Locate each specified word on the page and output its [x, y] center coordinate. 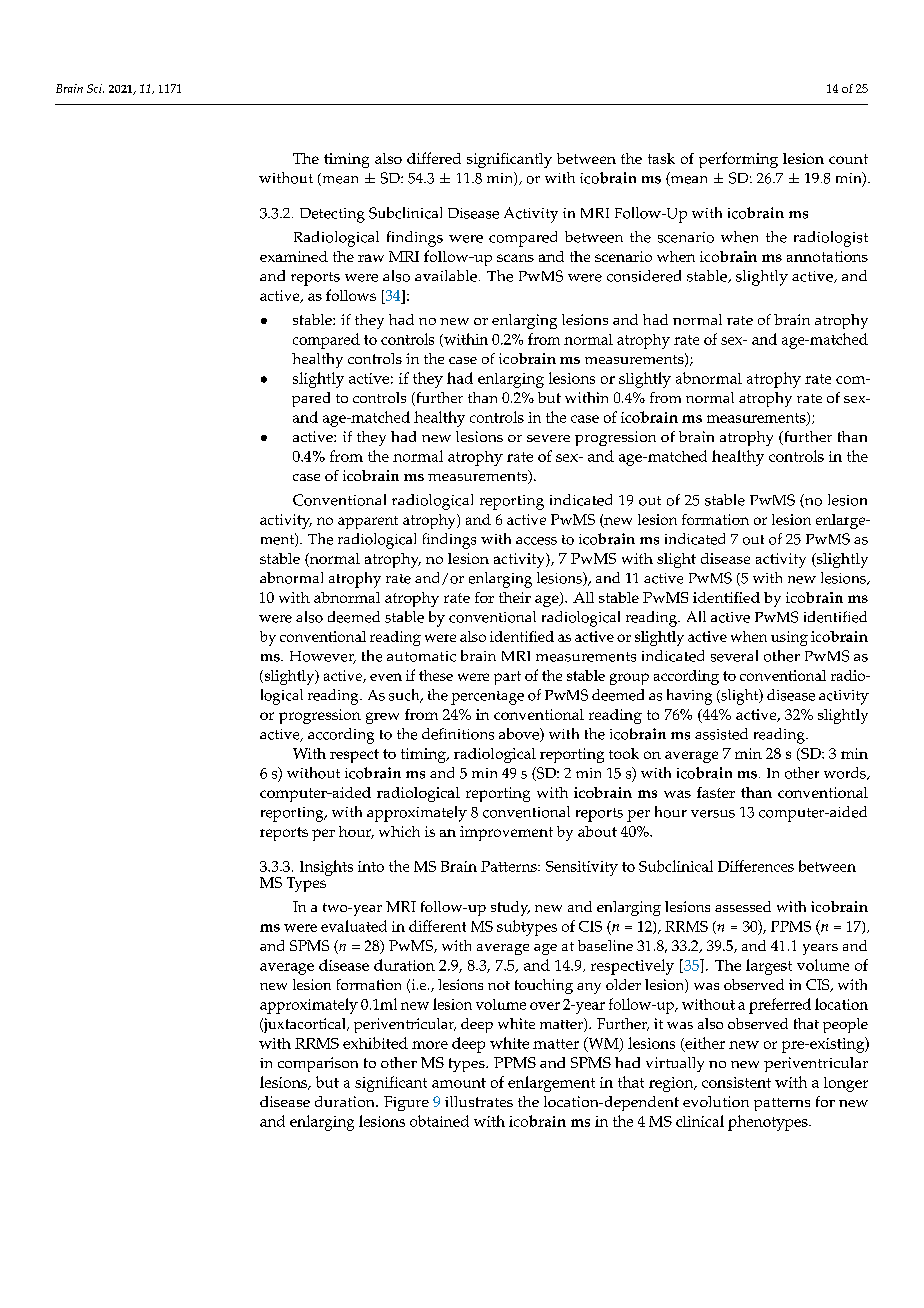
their [515, 597]
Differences [756, 866]
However [323, 657]
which [399, 831]
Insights [326, 868]
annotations [827, 256]
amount [459, 1083]
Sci [95, 88]
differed [434, 158]
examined [294, 256]
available [446, 276]
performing [738, 160]
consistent [736, 1082]
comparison [318, 1064]
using [789, 638]
